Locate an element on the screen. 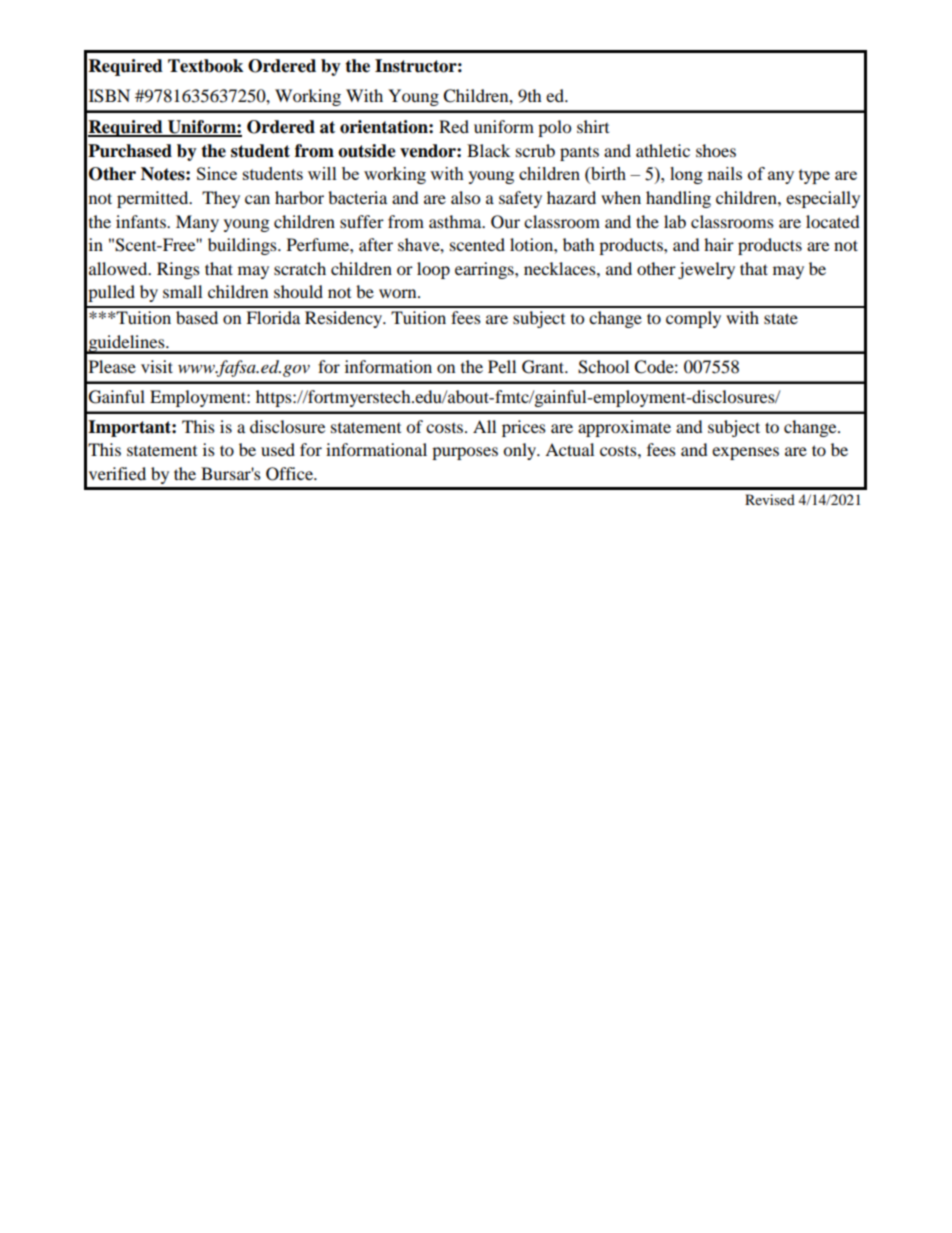 Image resolution: width=952 pixels, height=1233 pixels. Office is located at coordinates (290, 474).
